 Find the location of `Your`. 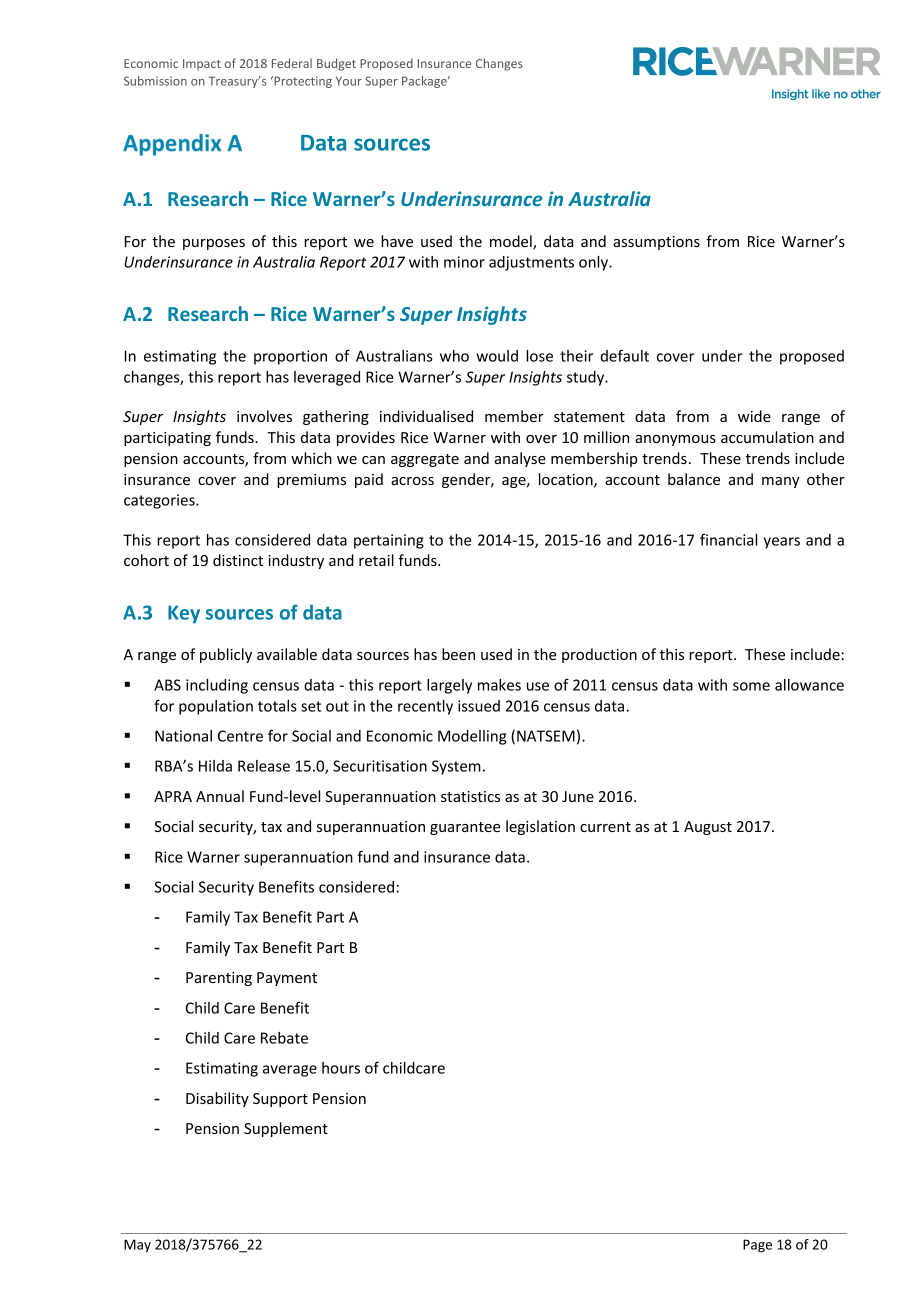

Your is located at coordinates (349, 81).
